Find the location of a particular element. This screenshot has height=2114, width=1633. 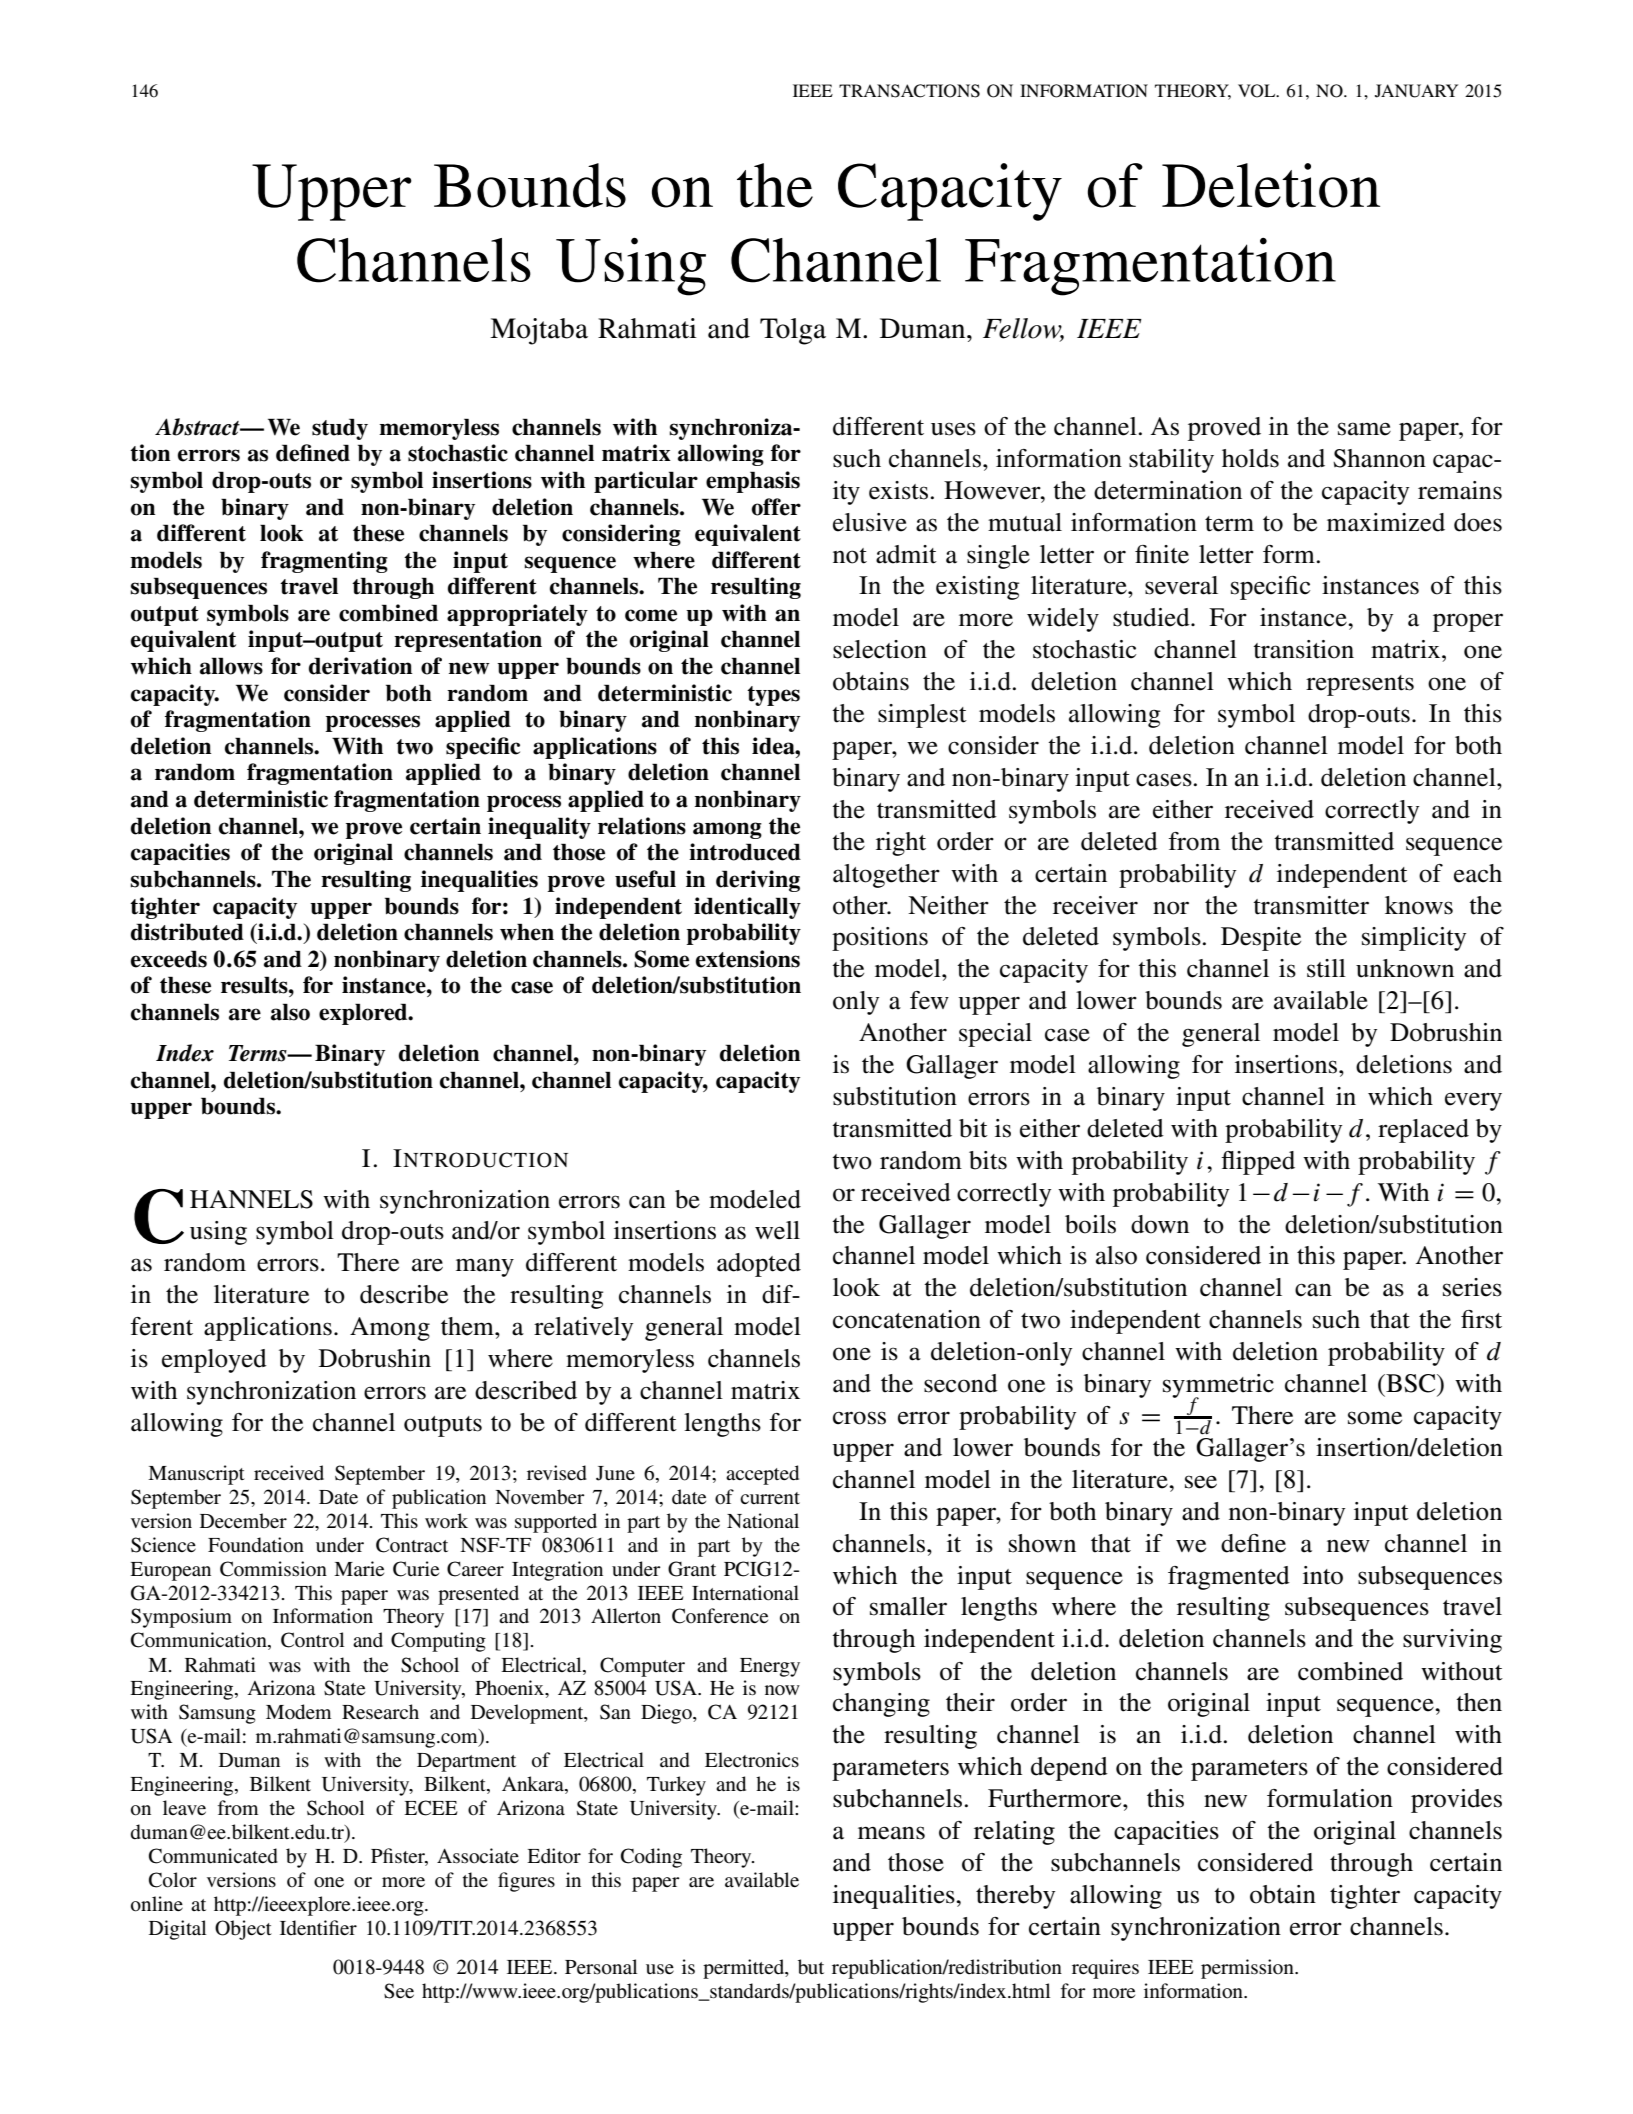

Identifier is located at coordinates (318, 1928).
